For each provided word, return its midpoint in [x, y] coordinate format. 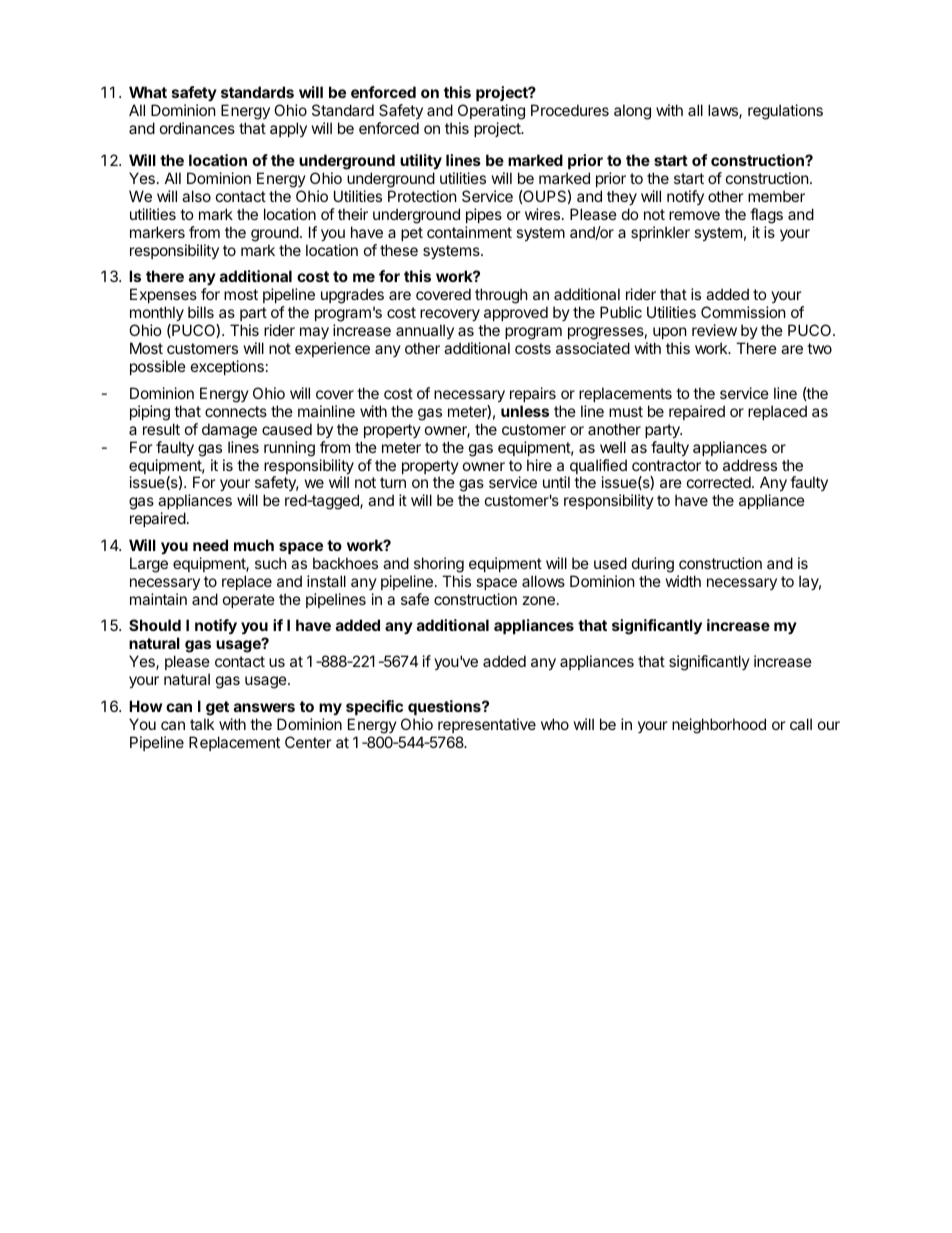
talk [202, 724]
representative [487, 725]
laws [724, 111]
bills [201, 312]
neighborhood [719, 726]
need [210, 545]
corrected [720, 482]
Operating [491, 112]
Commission [743, 312]
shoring [439, 565]
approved [516, 313]
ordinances [197, 128]
